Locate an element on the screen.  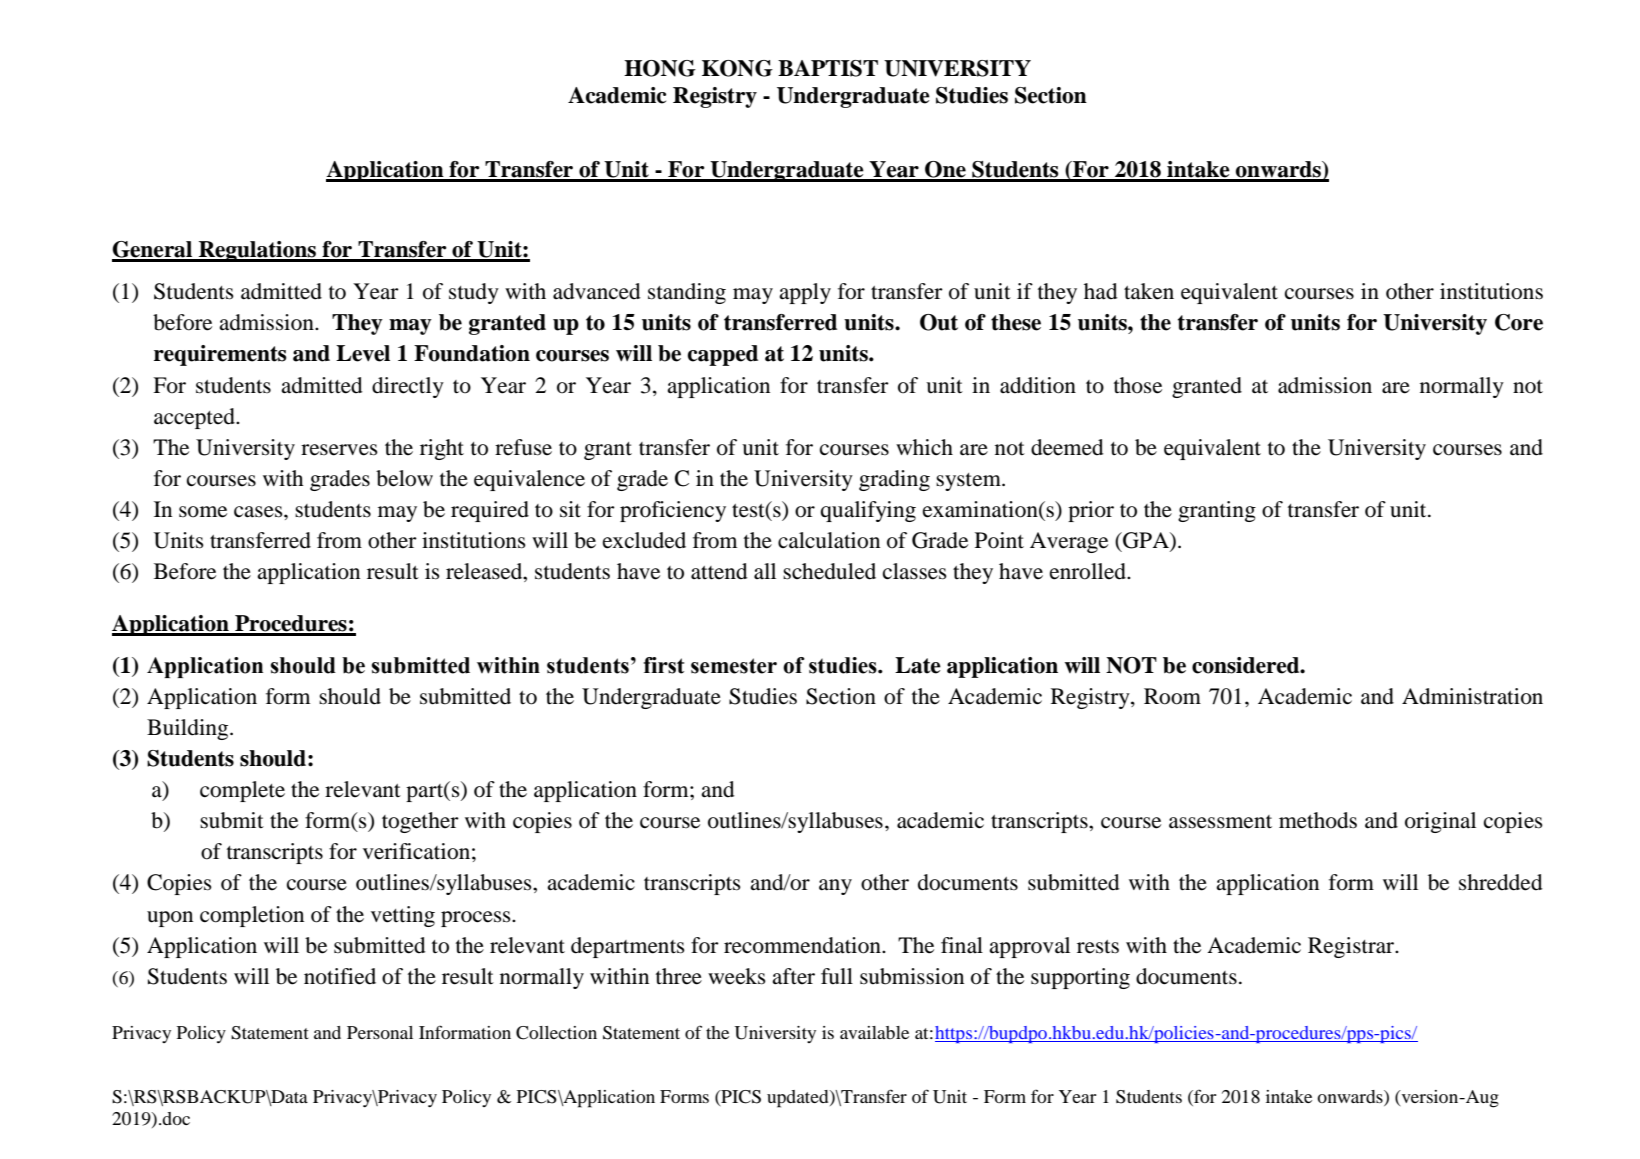
cases is located at coordinates (259, 512).
